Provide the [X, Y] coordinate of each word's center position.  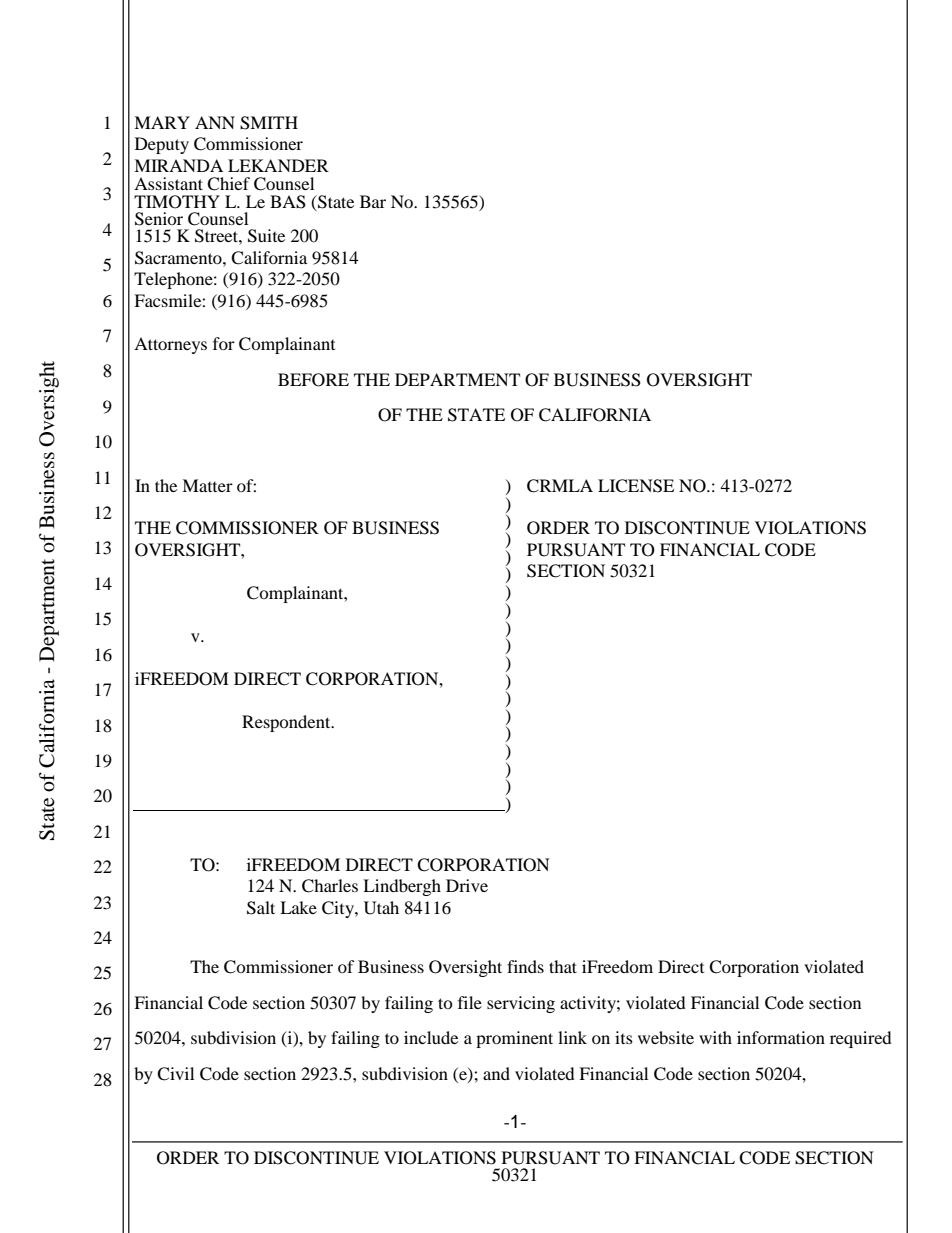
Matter [207, 485]
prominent [514, 1039]
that [563, 966]
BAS [288, 202]
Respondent [287, 723]
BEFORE [313, 380]
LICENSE [636, 486]
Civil [175, 1074]
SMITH [269, 123]
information [781, 1037]
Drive [467, 885]
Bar [373, 201]
